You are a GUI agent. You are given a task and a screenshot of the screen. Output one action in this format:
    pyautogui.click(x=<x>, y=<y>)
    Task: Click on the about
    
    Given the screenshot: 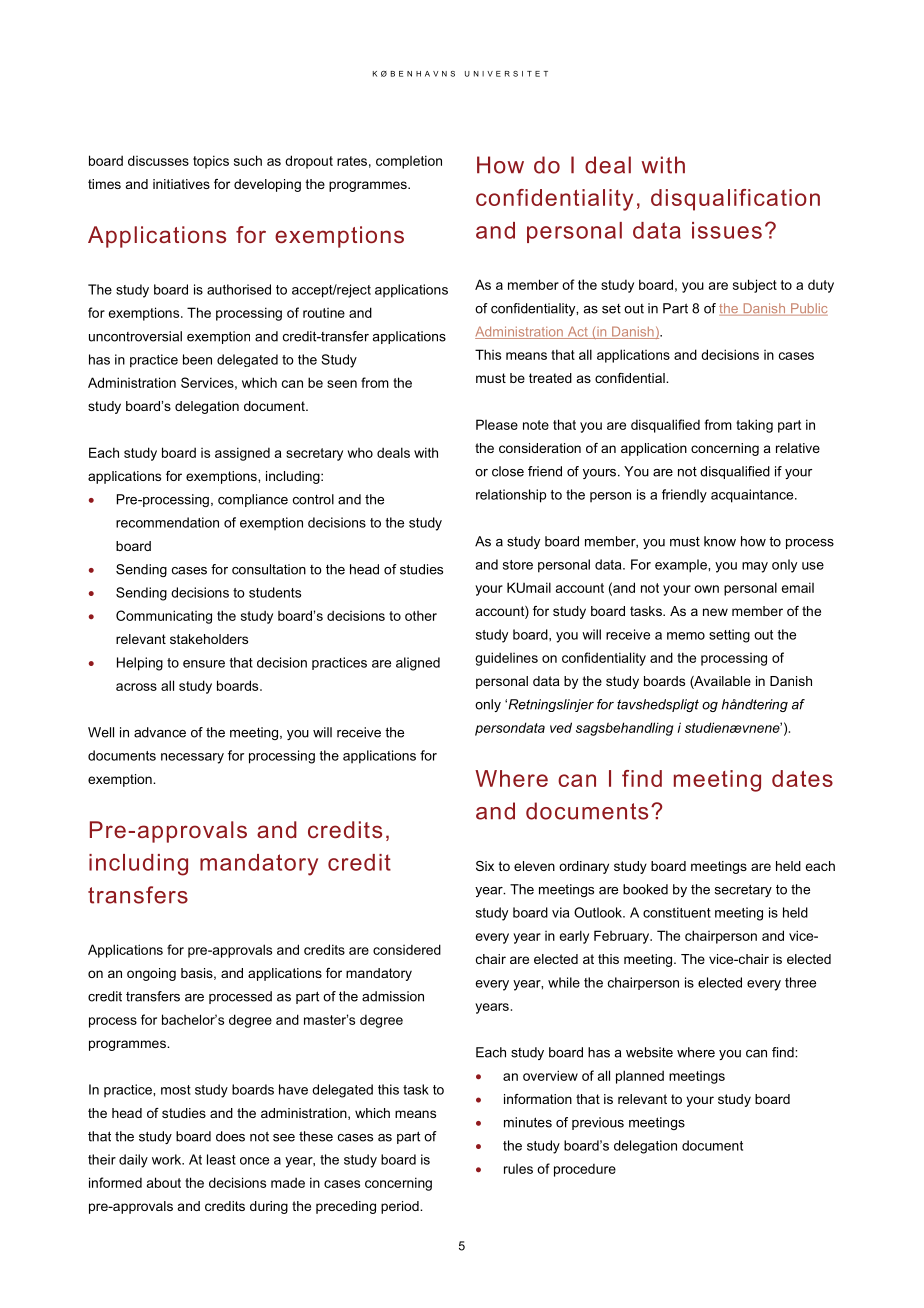 What is the action you would take?
    pyautogui.click(x=164, y=1182)
